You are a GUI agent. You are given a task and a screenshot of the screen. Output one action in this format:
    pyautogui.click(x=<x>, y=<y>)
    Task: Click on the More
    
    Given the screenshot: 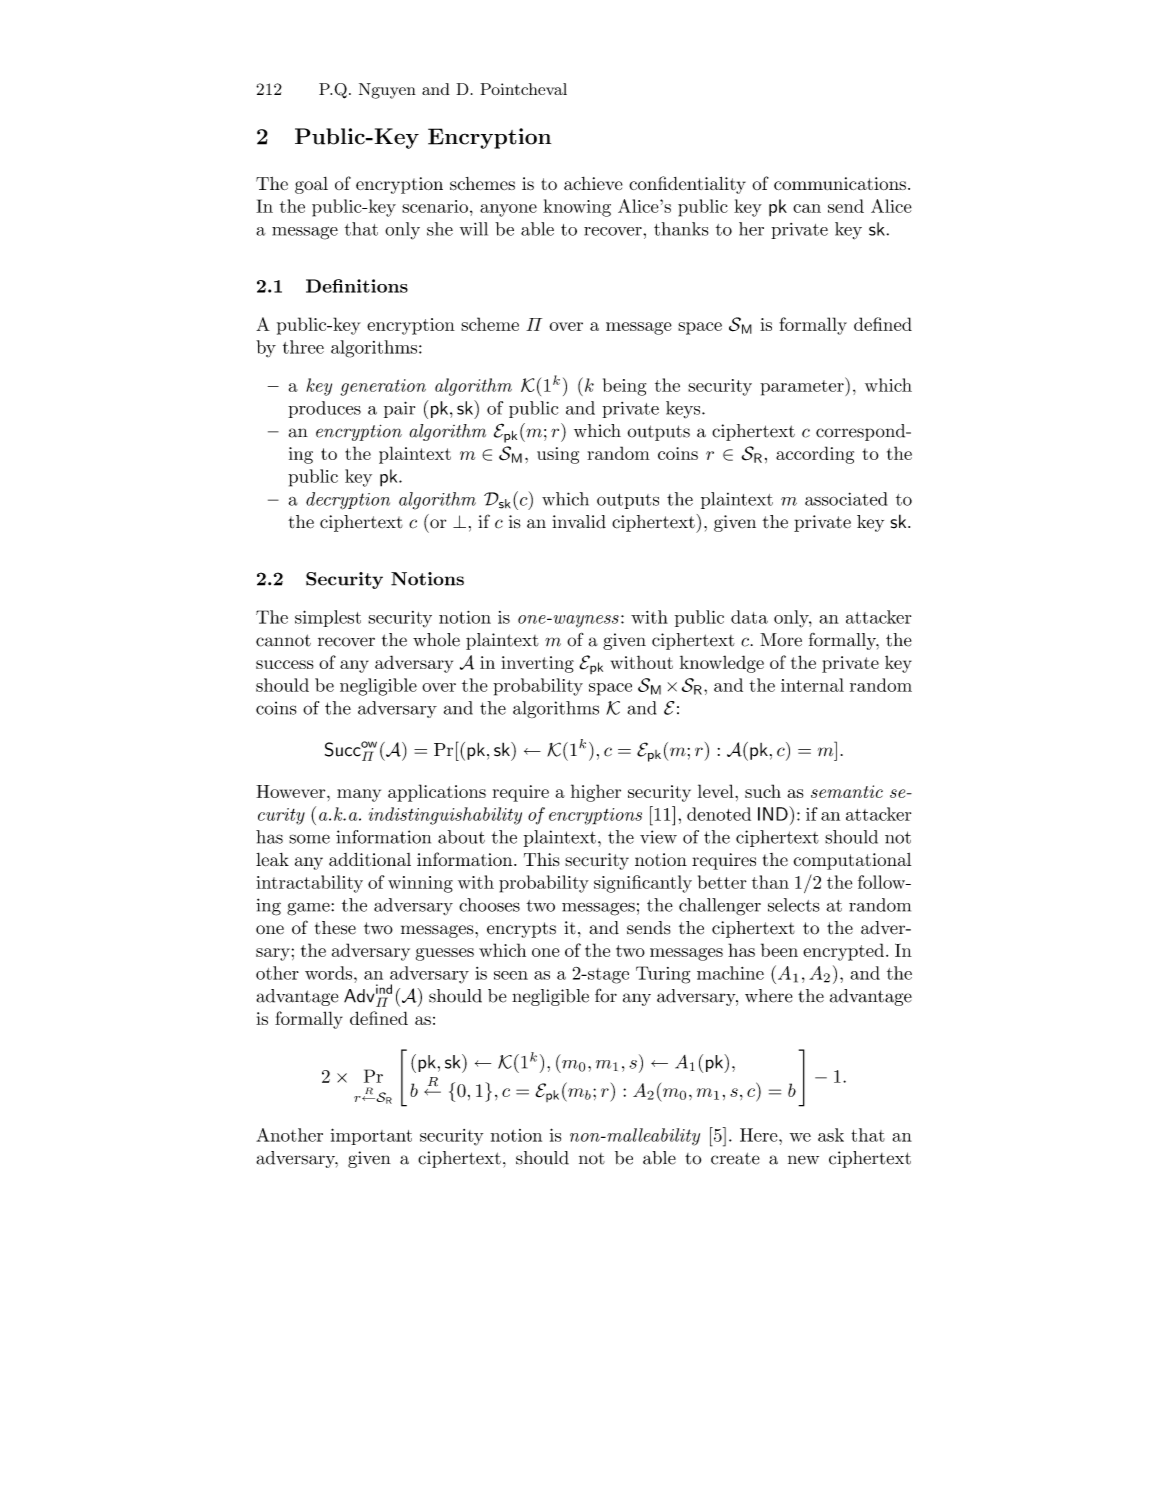 What is the action you would take?
    pyautogui.click(x=781, y=640)
